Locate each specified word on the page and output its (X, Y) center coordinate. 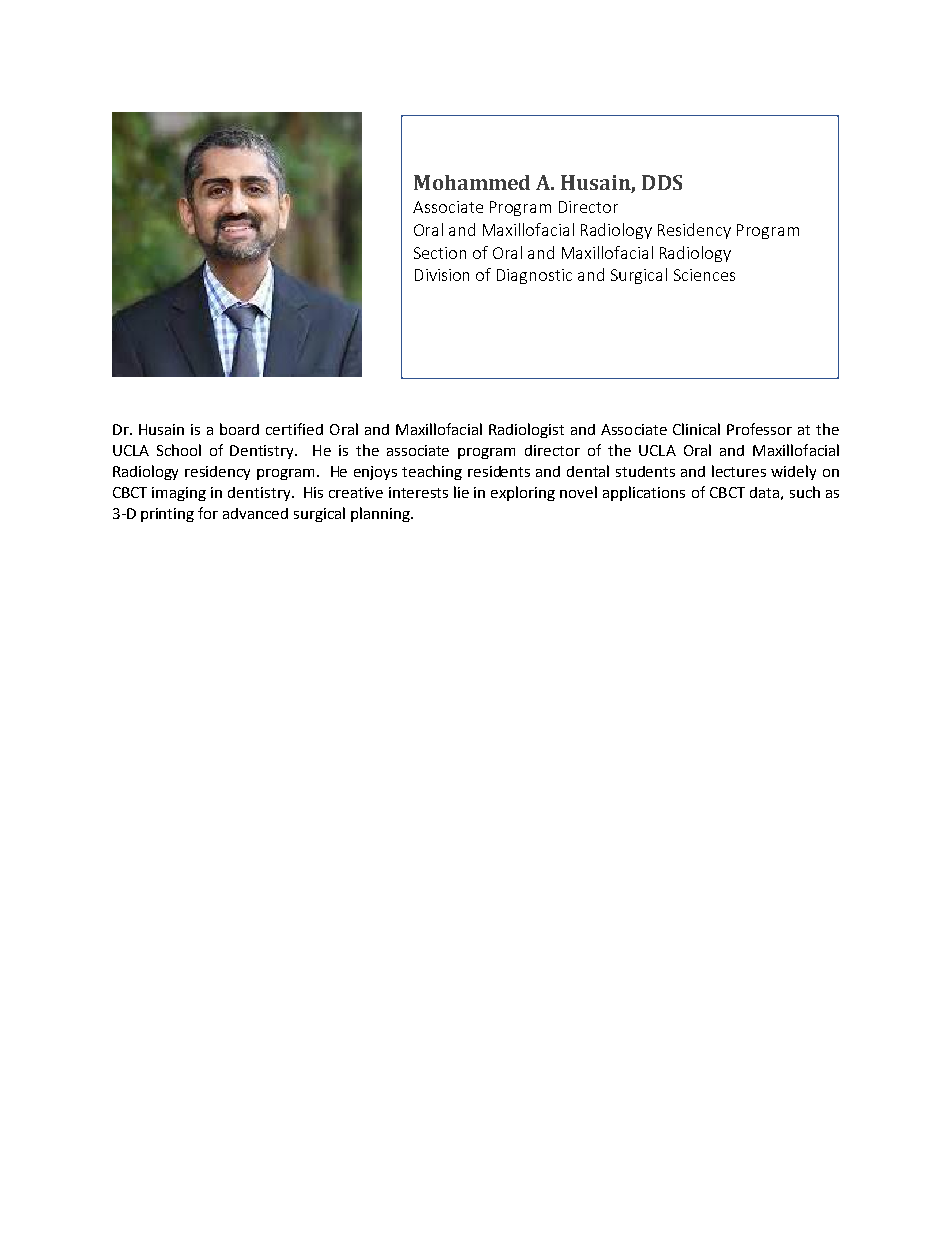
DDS (662, 182)
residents (499, 471)
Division (442, 275)
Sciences (704, 275)
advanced (255, 513)
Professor (759, 429)
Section (440, 253)
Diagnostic (534, 276)
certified (294, 429)
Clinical (696, 429)
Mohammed (472, 182)
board (239, 429)
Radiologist (526, 430)
